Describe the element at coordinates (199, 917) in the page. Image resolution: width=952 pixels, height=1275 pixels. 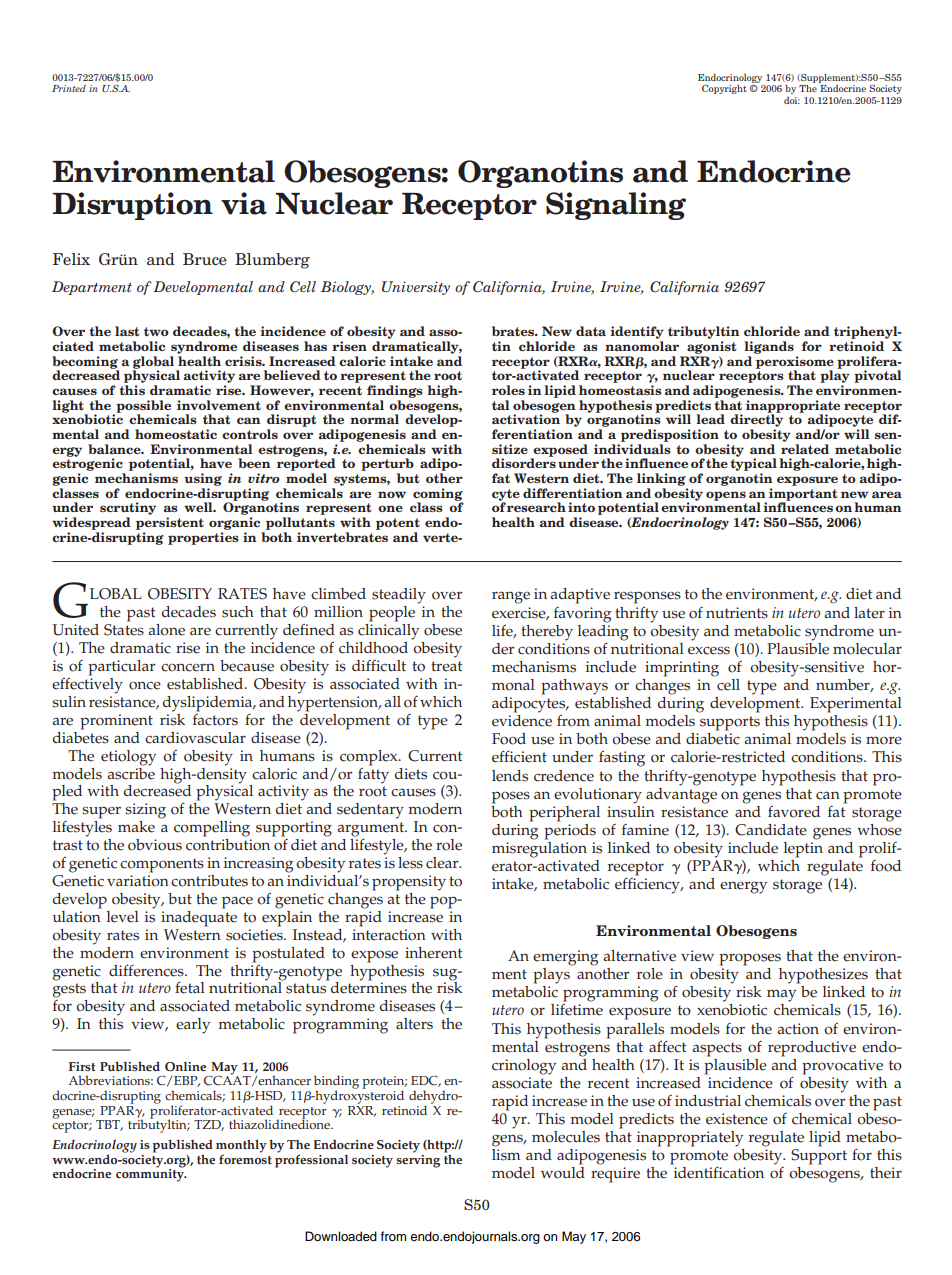
I see `inadequate` at that location.
